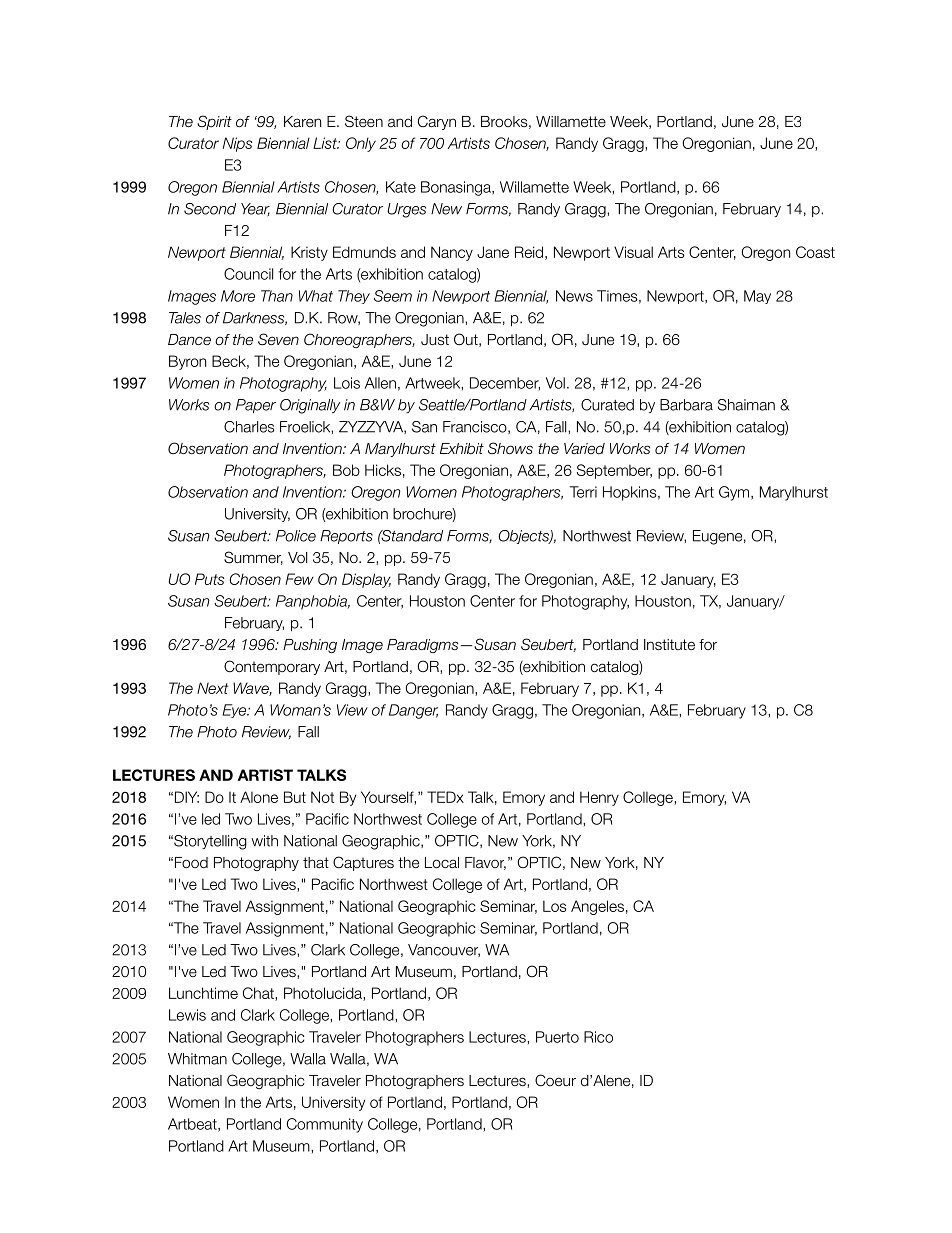 This screenshot has width=952, height=1233. What do you see at coordinates (555, 1080) in the screenshot?
I see `Coeur` at bounding box center [555, 1080].
